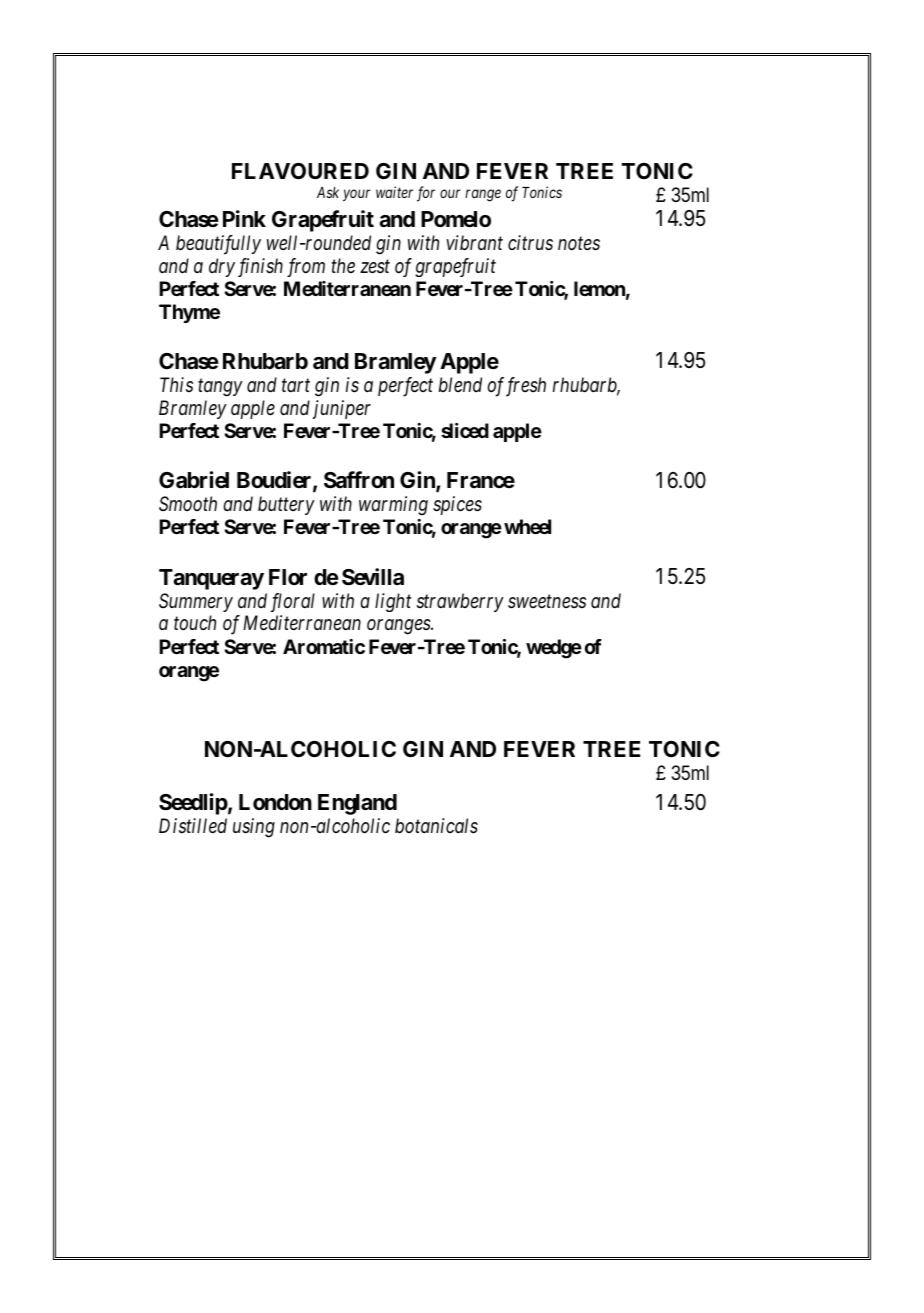 This image has width=924, height=1313. I want to click on wheel, so click(527, 526).
